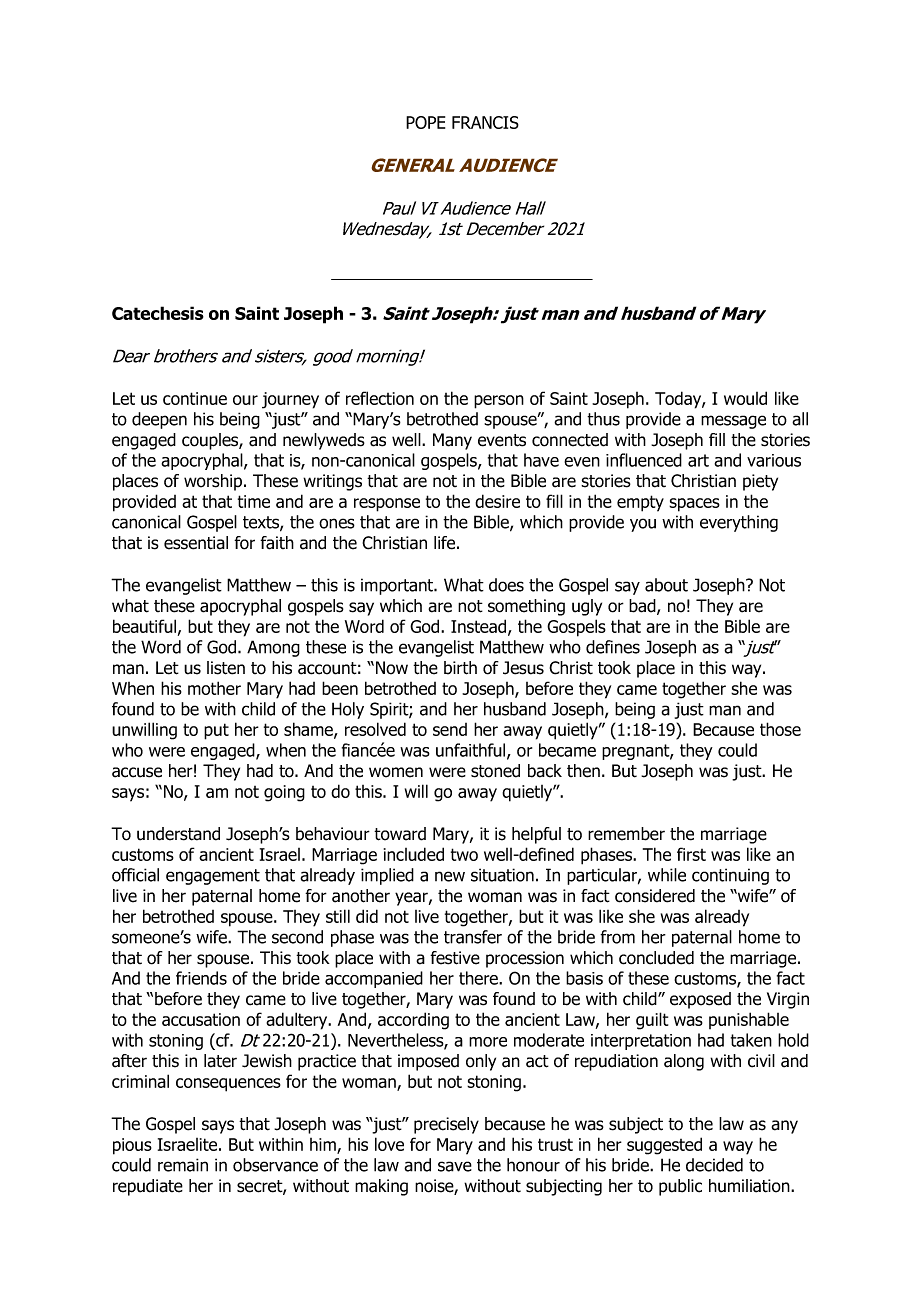  Describe the element at coordinates (485, 122) in the page. I see `FRANCIS` at that location.
